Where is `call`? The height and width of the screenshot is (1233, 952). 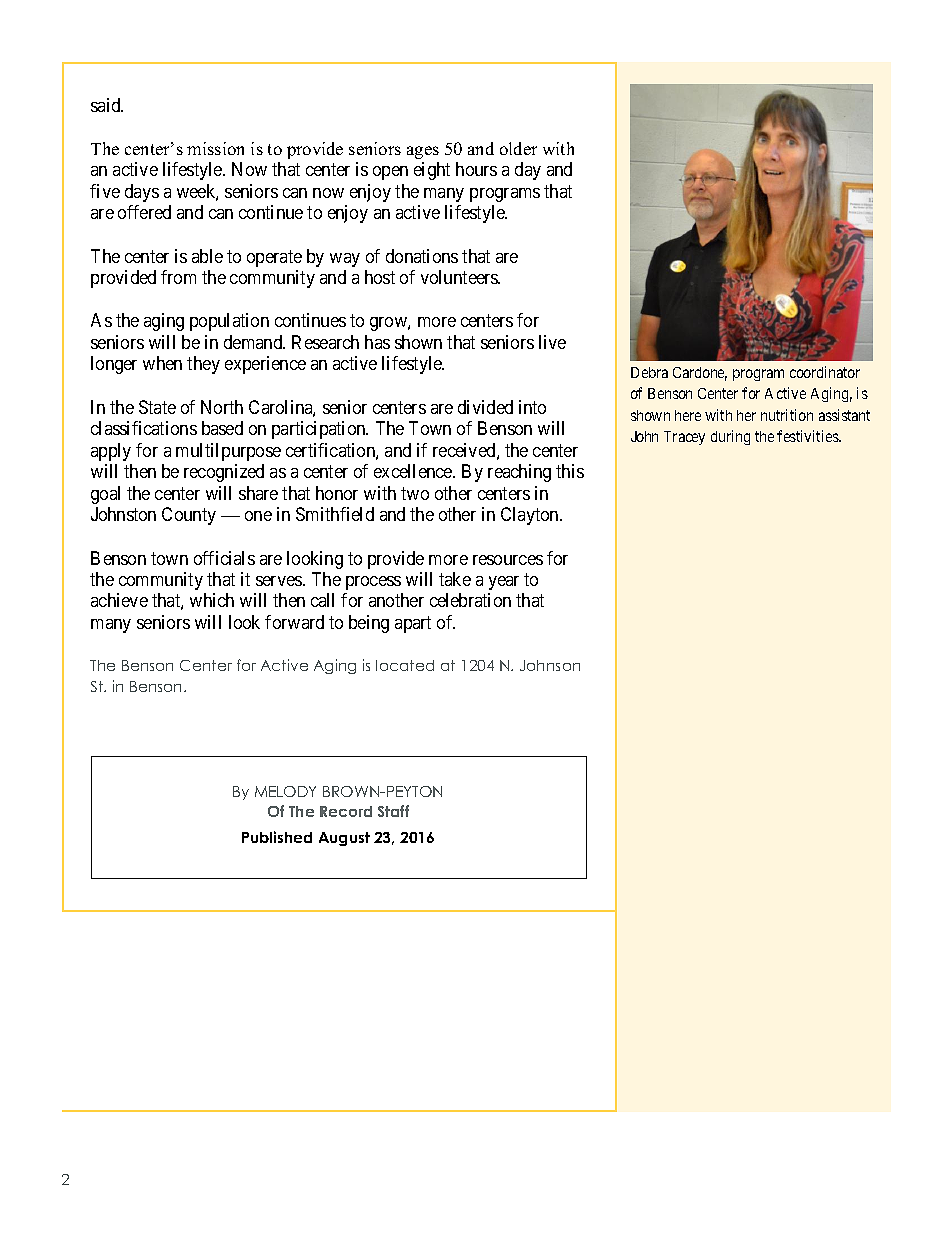 call is located at coordinates (322, 600).
